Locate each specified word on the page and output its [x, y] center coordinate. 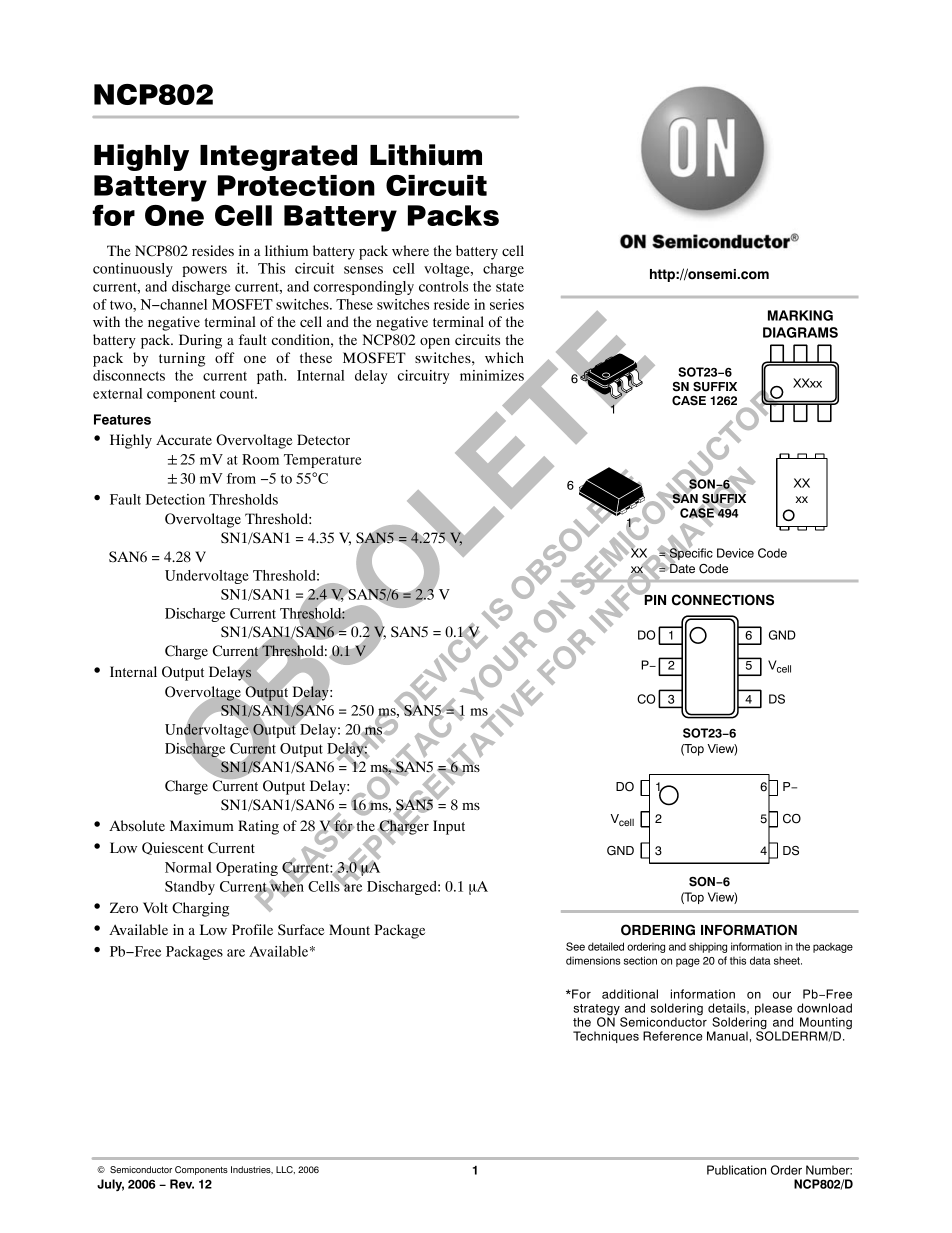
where [410, 250]
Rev [182, 1184]
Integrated [278, 158]
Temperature [323, 461]
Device [735, 553]
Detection [175, 499]
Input [449, 827]
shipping [708, 947]
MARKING [800, 315]
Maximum [202, 825]
